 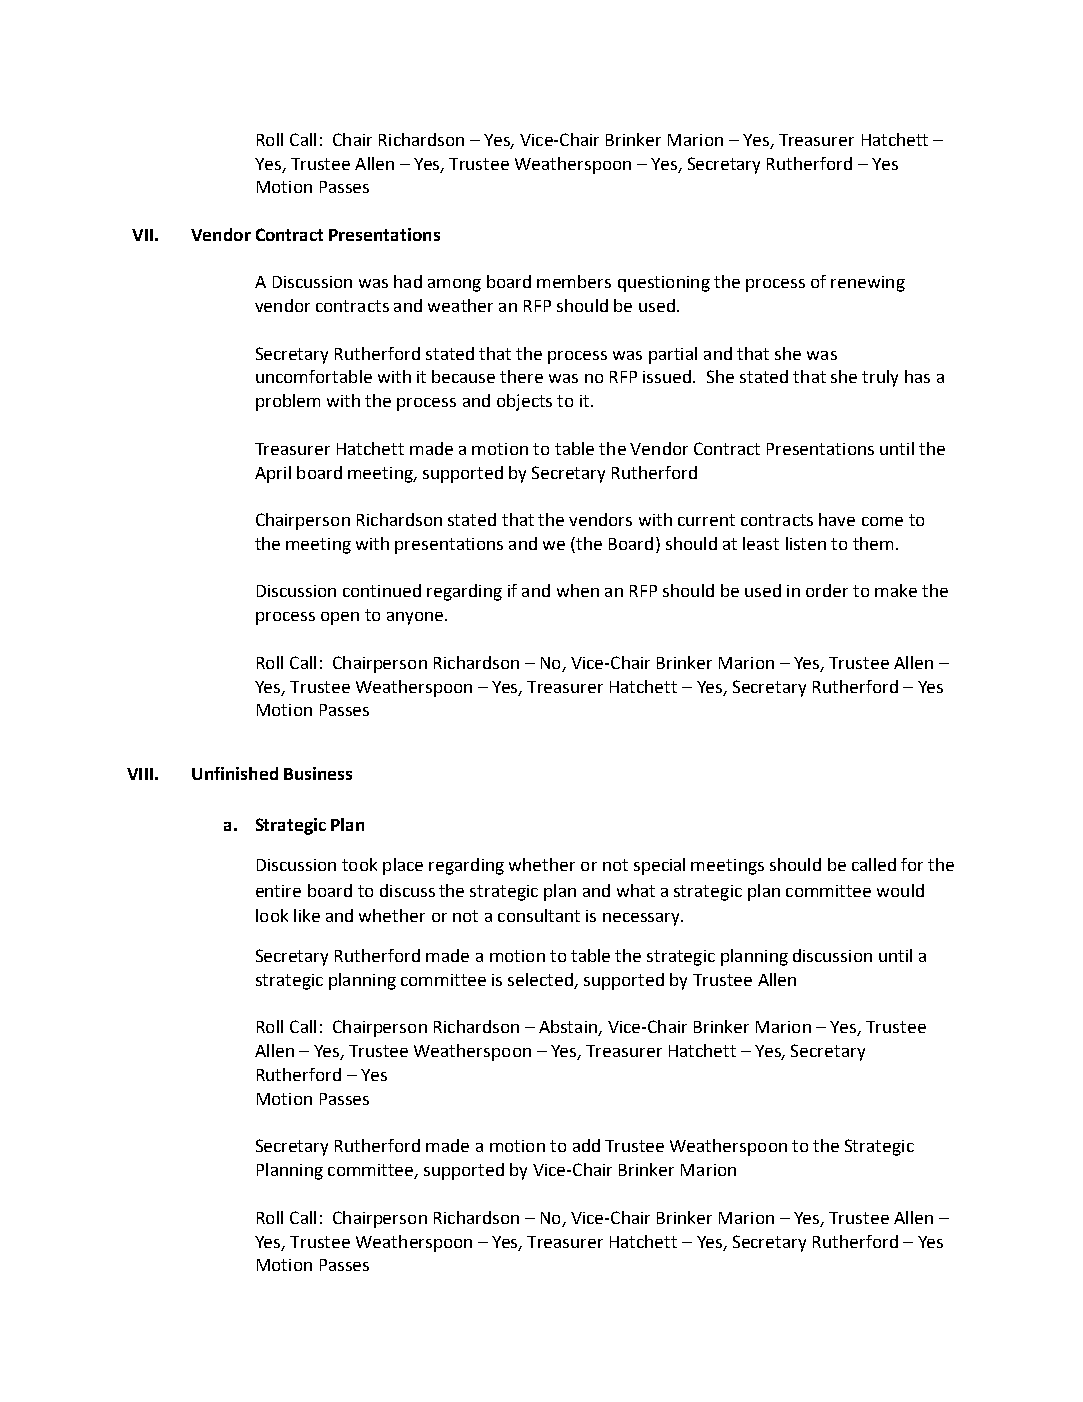 What do you see at coordinates (868, 284) in the screenshot?
I see `renewing` at bounding box center [868, 284].
